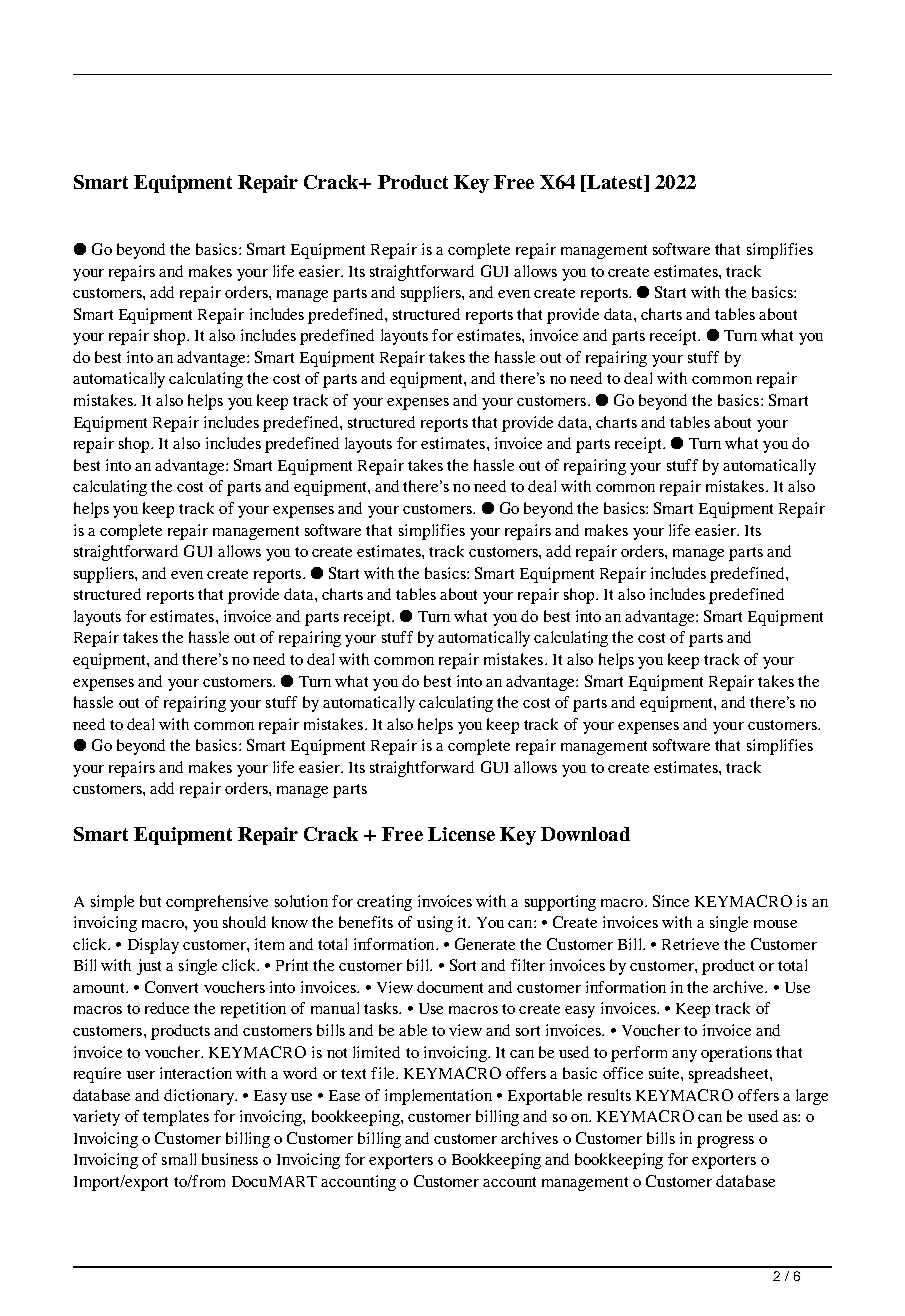 The width and height of the screenshot is (905, 1316). What do you see at coordinates (176, 1118) in the screenshot?
I see `templates` at bounding box center [176, 1118].
